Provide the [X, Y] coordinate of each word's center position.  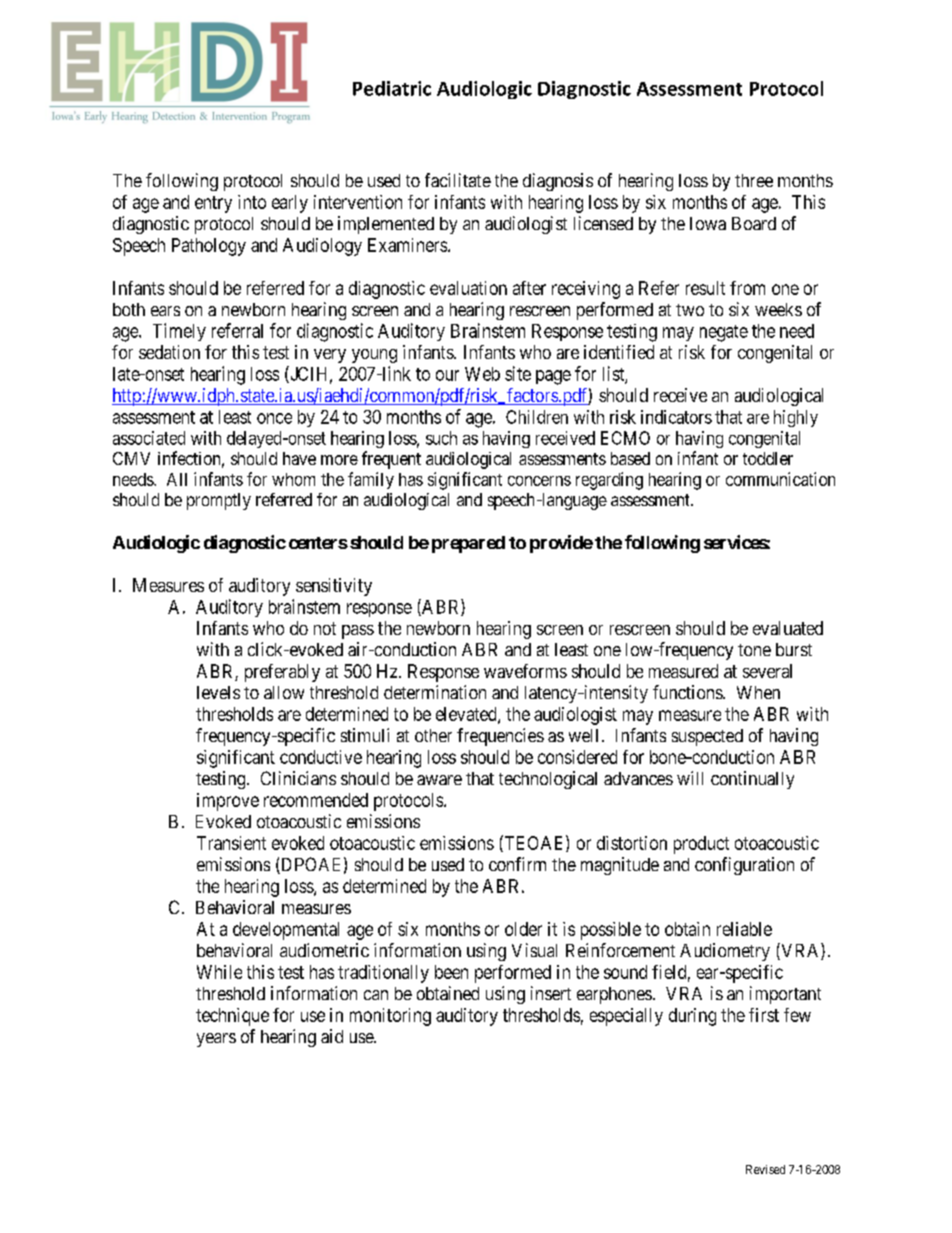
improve [228, 802]
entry [213, 204]
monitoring [390, 1017]
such [441, 438]
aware [439, 780]
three [754, 180]
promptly [219, 501]
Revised [765, 1169]
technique [232, 1017]
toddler [768, 458]
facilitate [458, 180]
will [690, 778]
